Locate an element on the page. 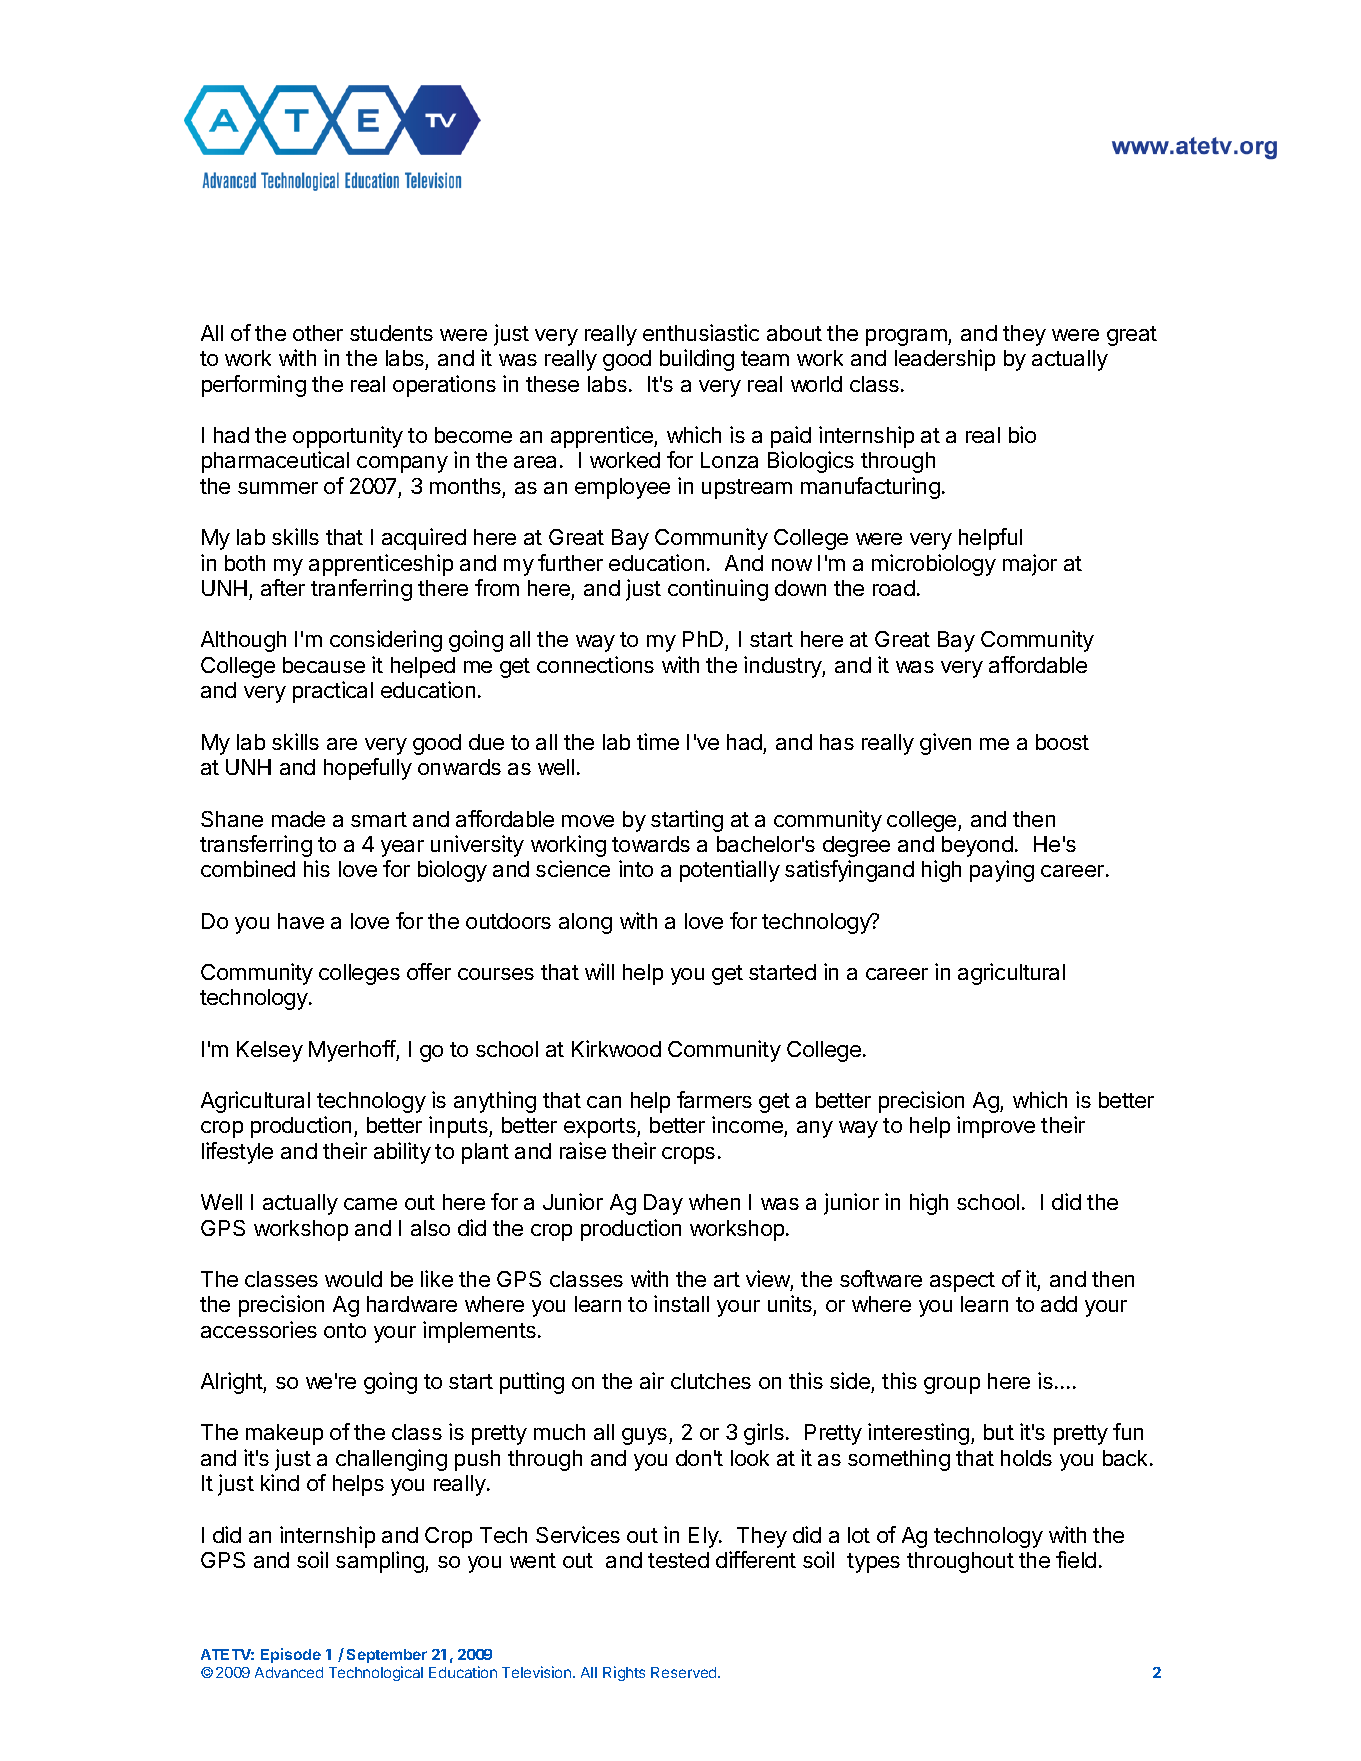 The width and height of the document is (1361, 1761). other is located at coordinates (318, 333).
